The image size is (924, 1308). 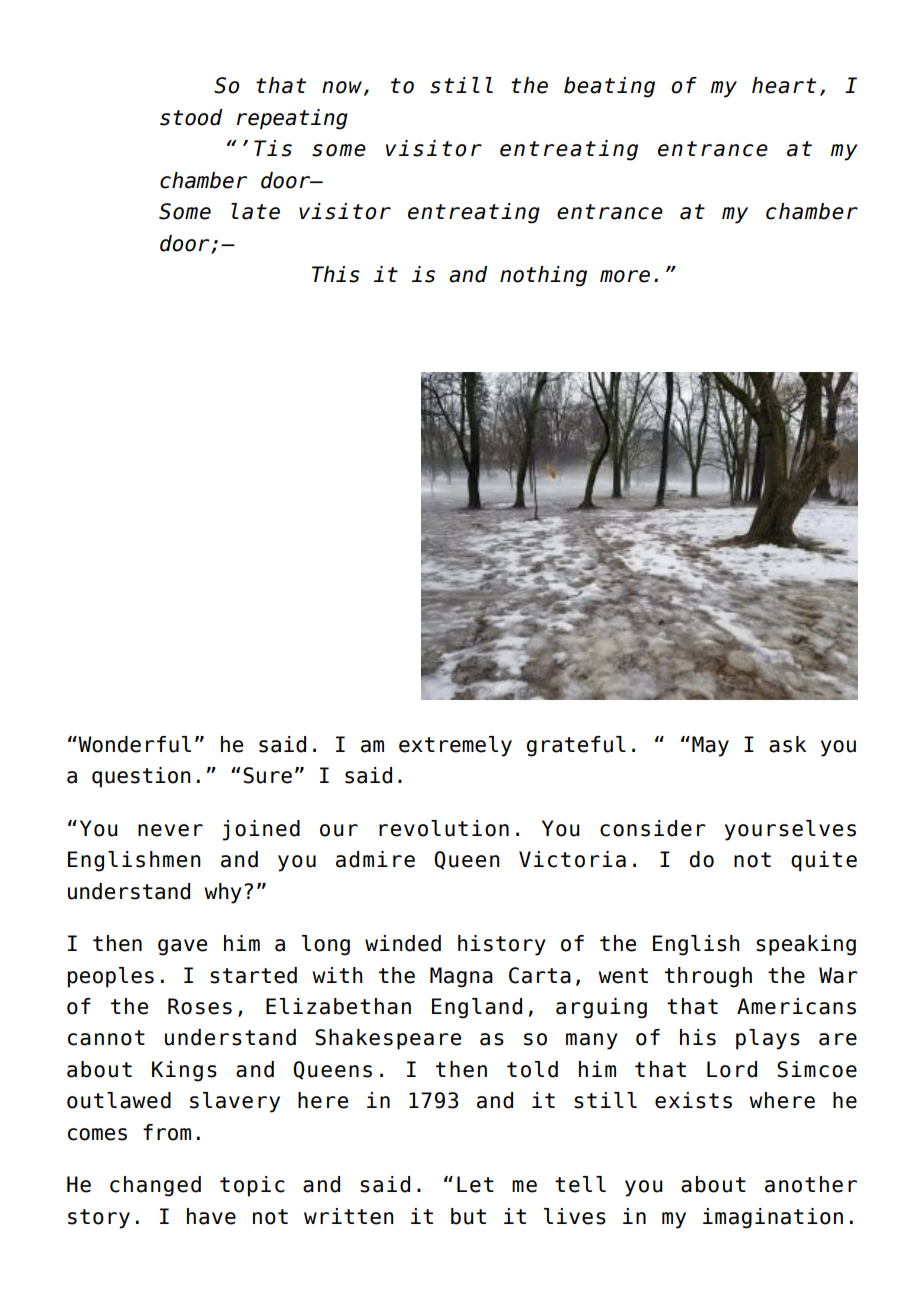 What do you see at coordinates (625, 276) in the image?
I see `more` at bounding box center [625, 276].
